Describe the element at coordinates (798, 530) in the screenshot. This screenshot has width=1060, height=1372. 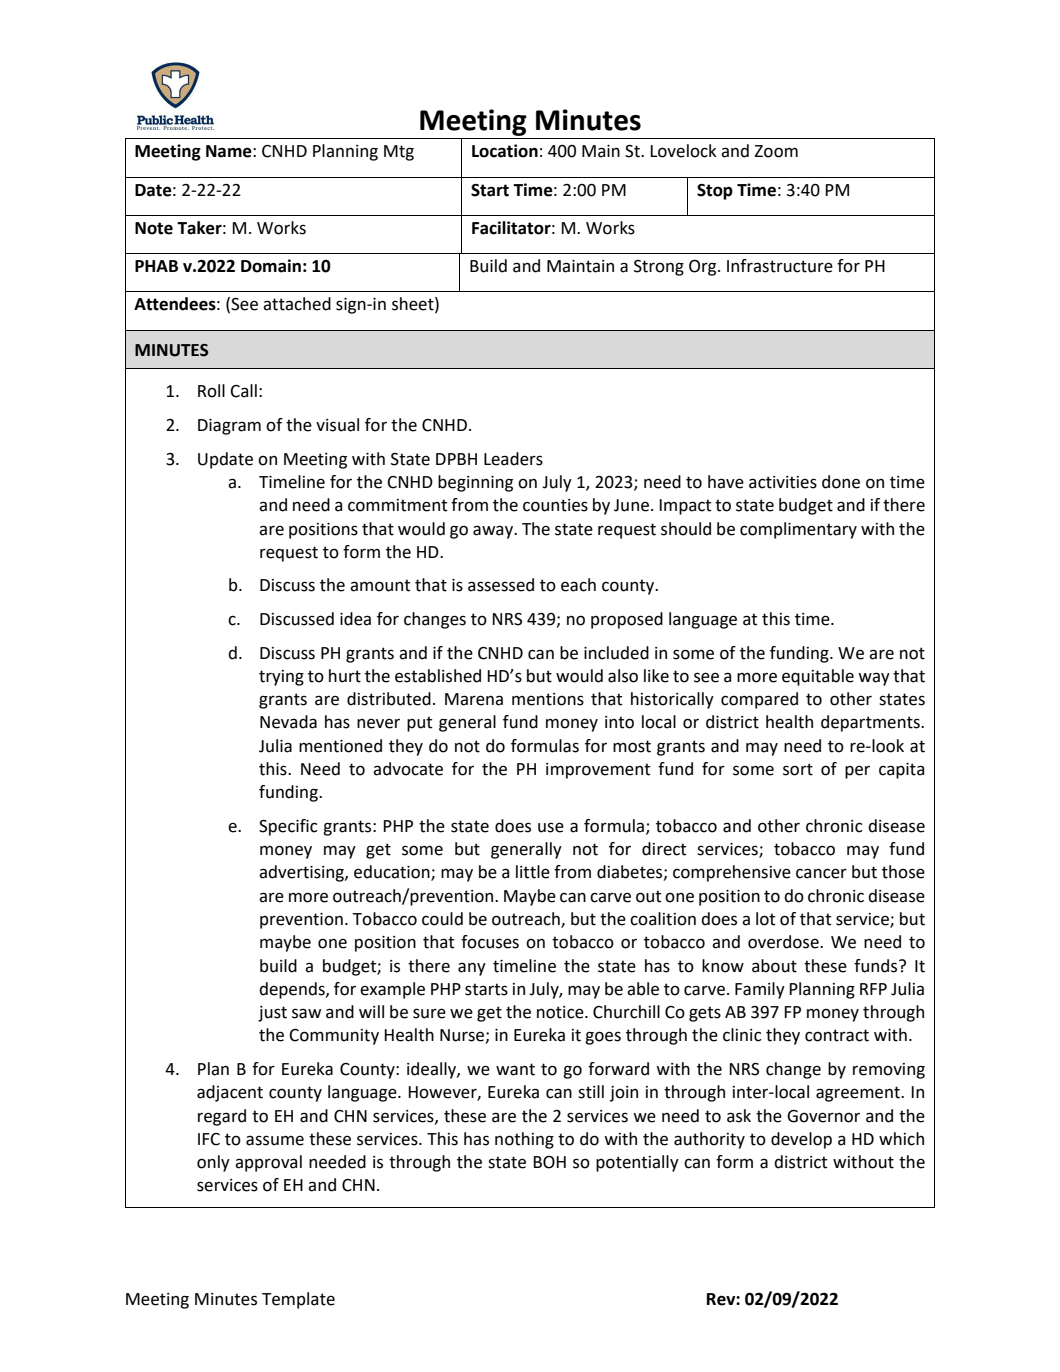
I see `complimentary` at that location.
